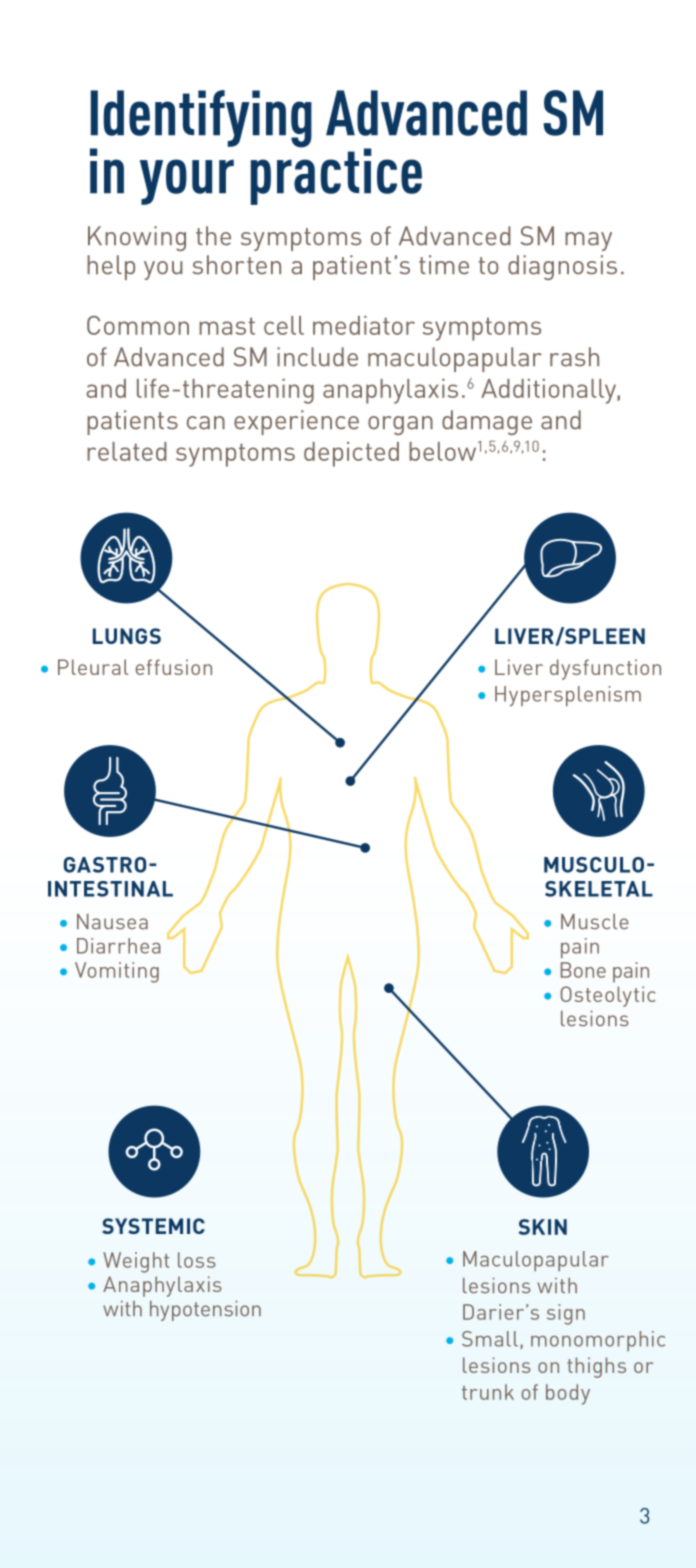 The image size is (696, 1568). What do you see at coordinates (127, 451) in the page?
I see `related` at bounding box center [127, 451].
